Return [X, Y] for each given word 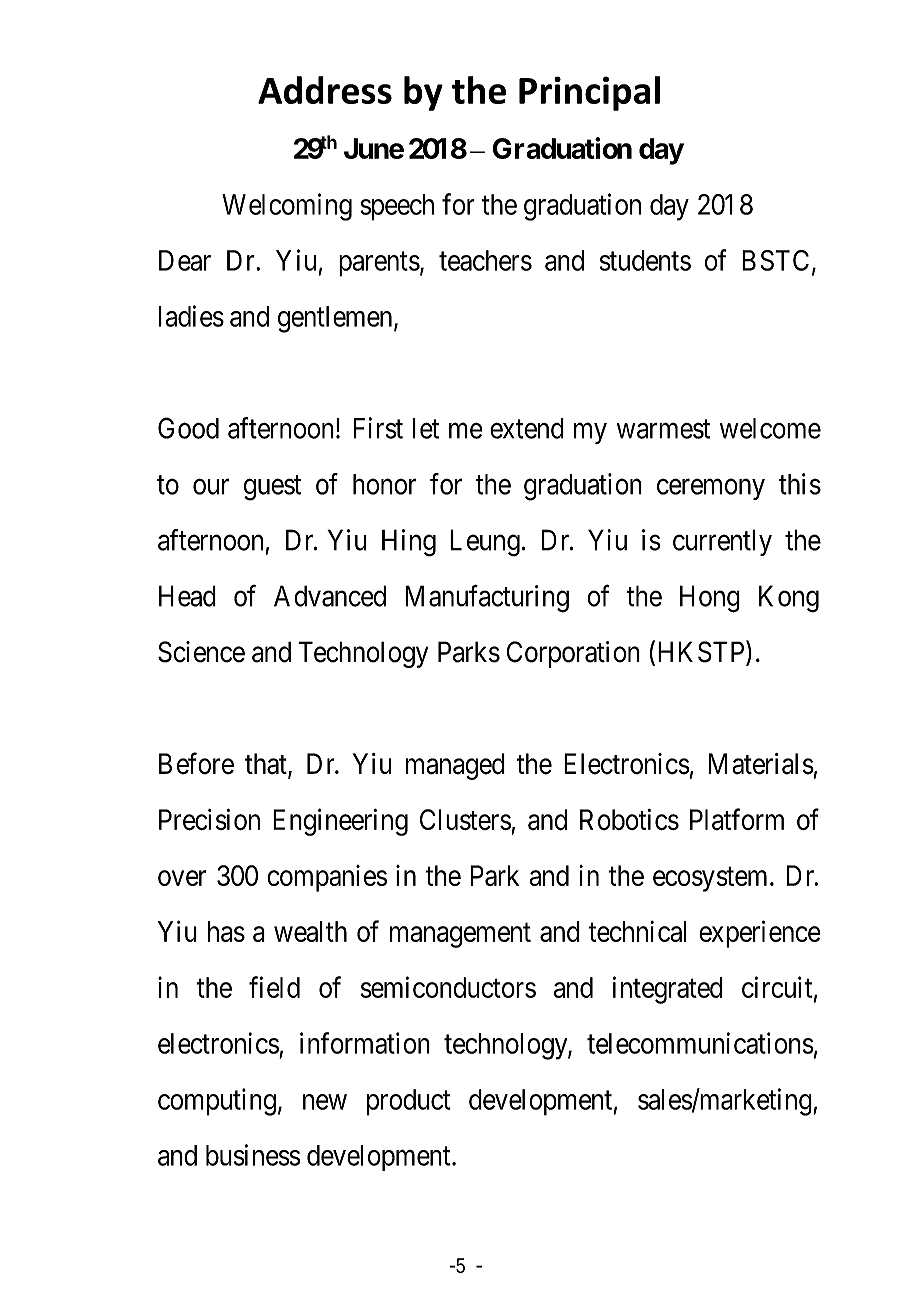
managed [455, 766]
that [267, 765]
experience [760, 934]
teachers [485, 260]
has [226, 931]
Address [325, 90]
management [460, 935]
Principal [589, 93]
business [253, 1155]
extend [527, 428]
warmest [663, 429]
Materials [761, 764]
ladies [191, 316]
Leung [485, 543]
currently [722, 542]
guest [272, 488]
